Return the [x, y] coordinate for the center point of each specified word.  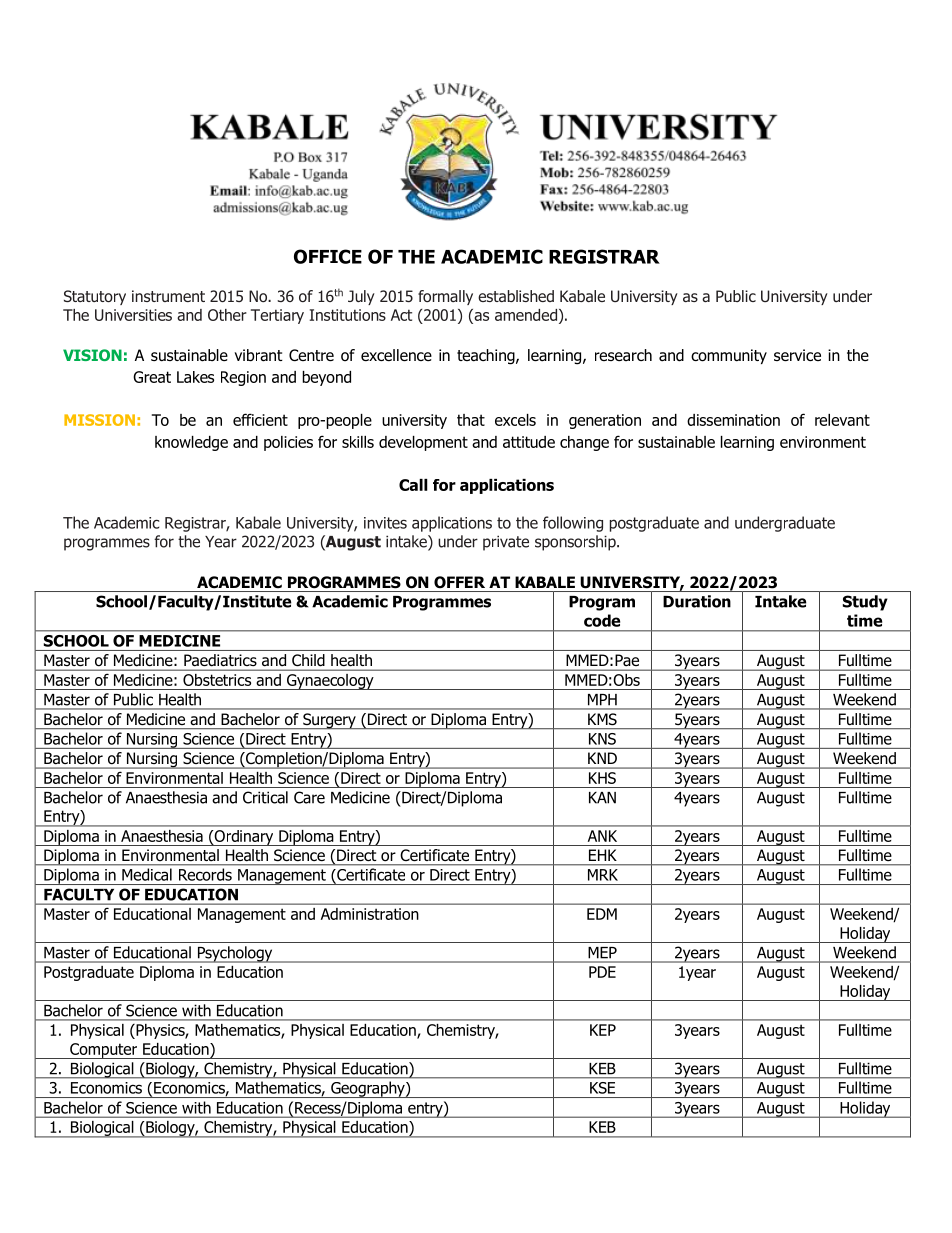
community [729, 356]
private [506, 543]
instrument [168, 296]
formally [445, 297]
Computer [104, 1051]
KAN [602, 798]
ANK [602, 836]
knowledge [191, 443]
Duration [697, 601]
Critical [265, 797]
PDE [602, 972]
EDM [602, 914]
